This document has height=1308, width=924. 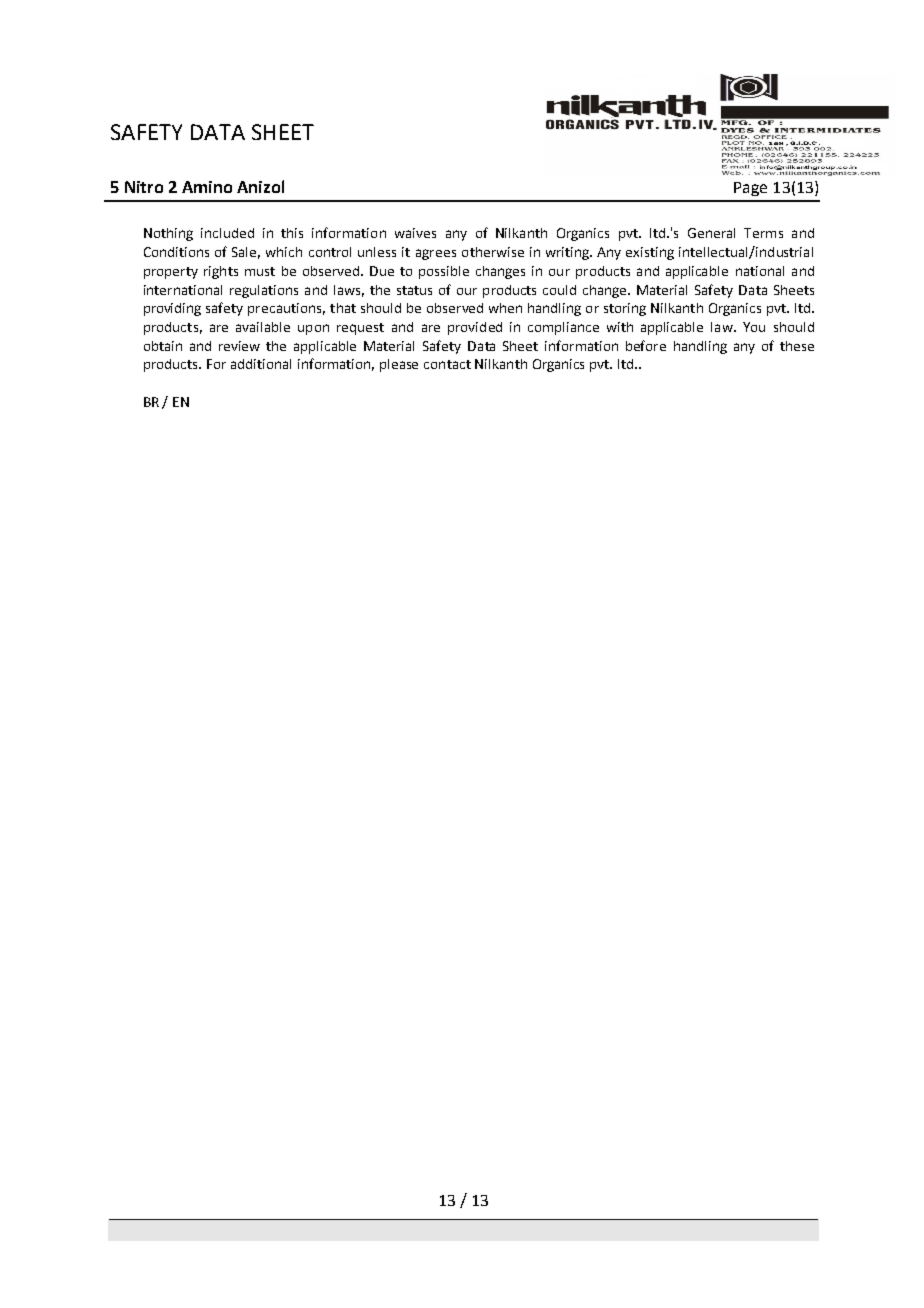 What do you see at coordinates (646, 345) in the document?
I see `before` at bounding box center [646, 345].
